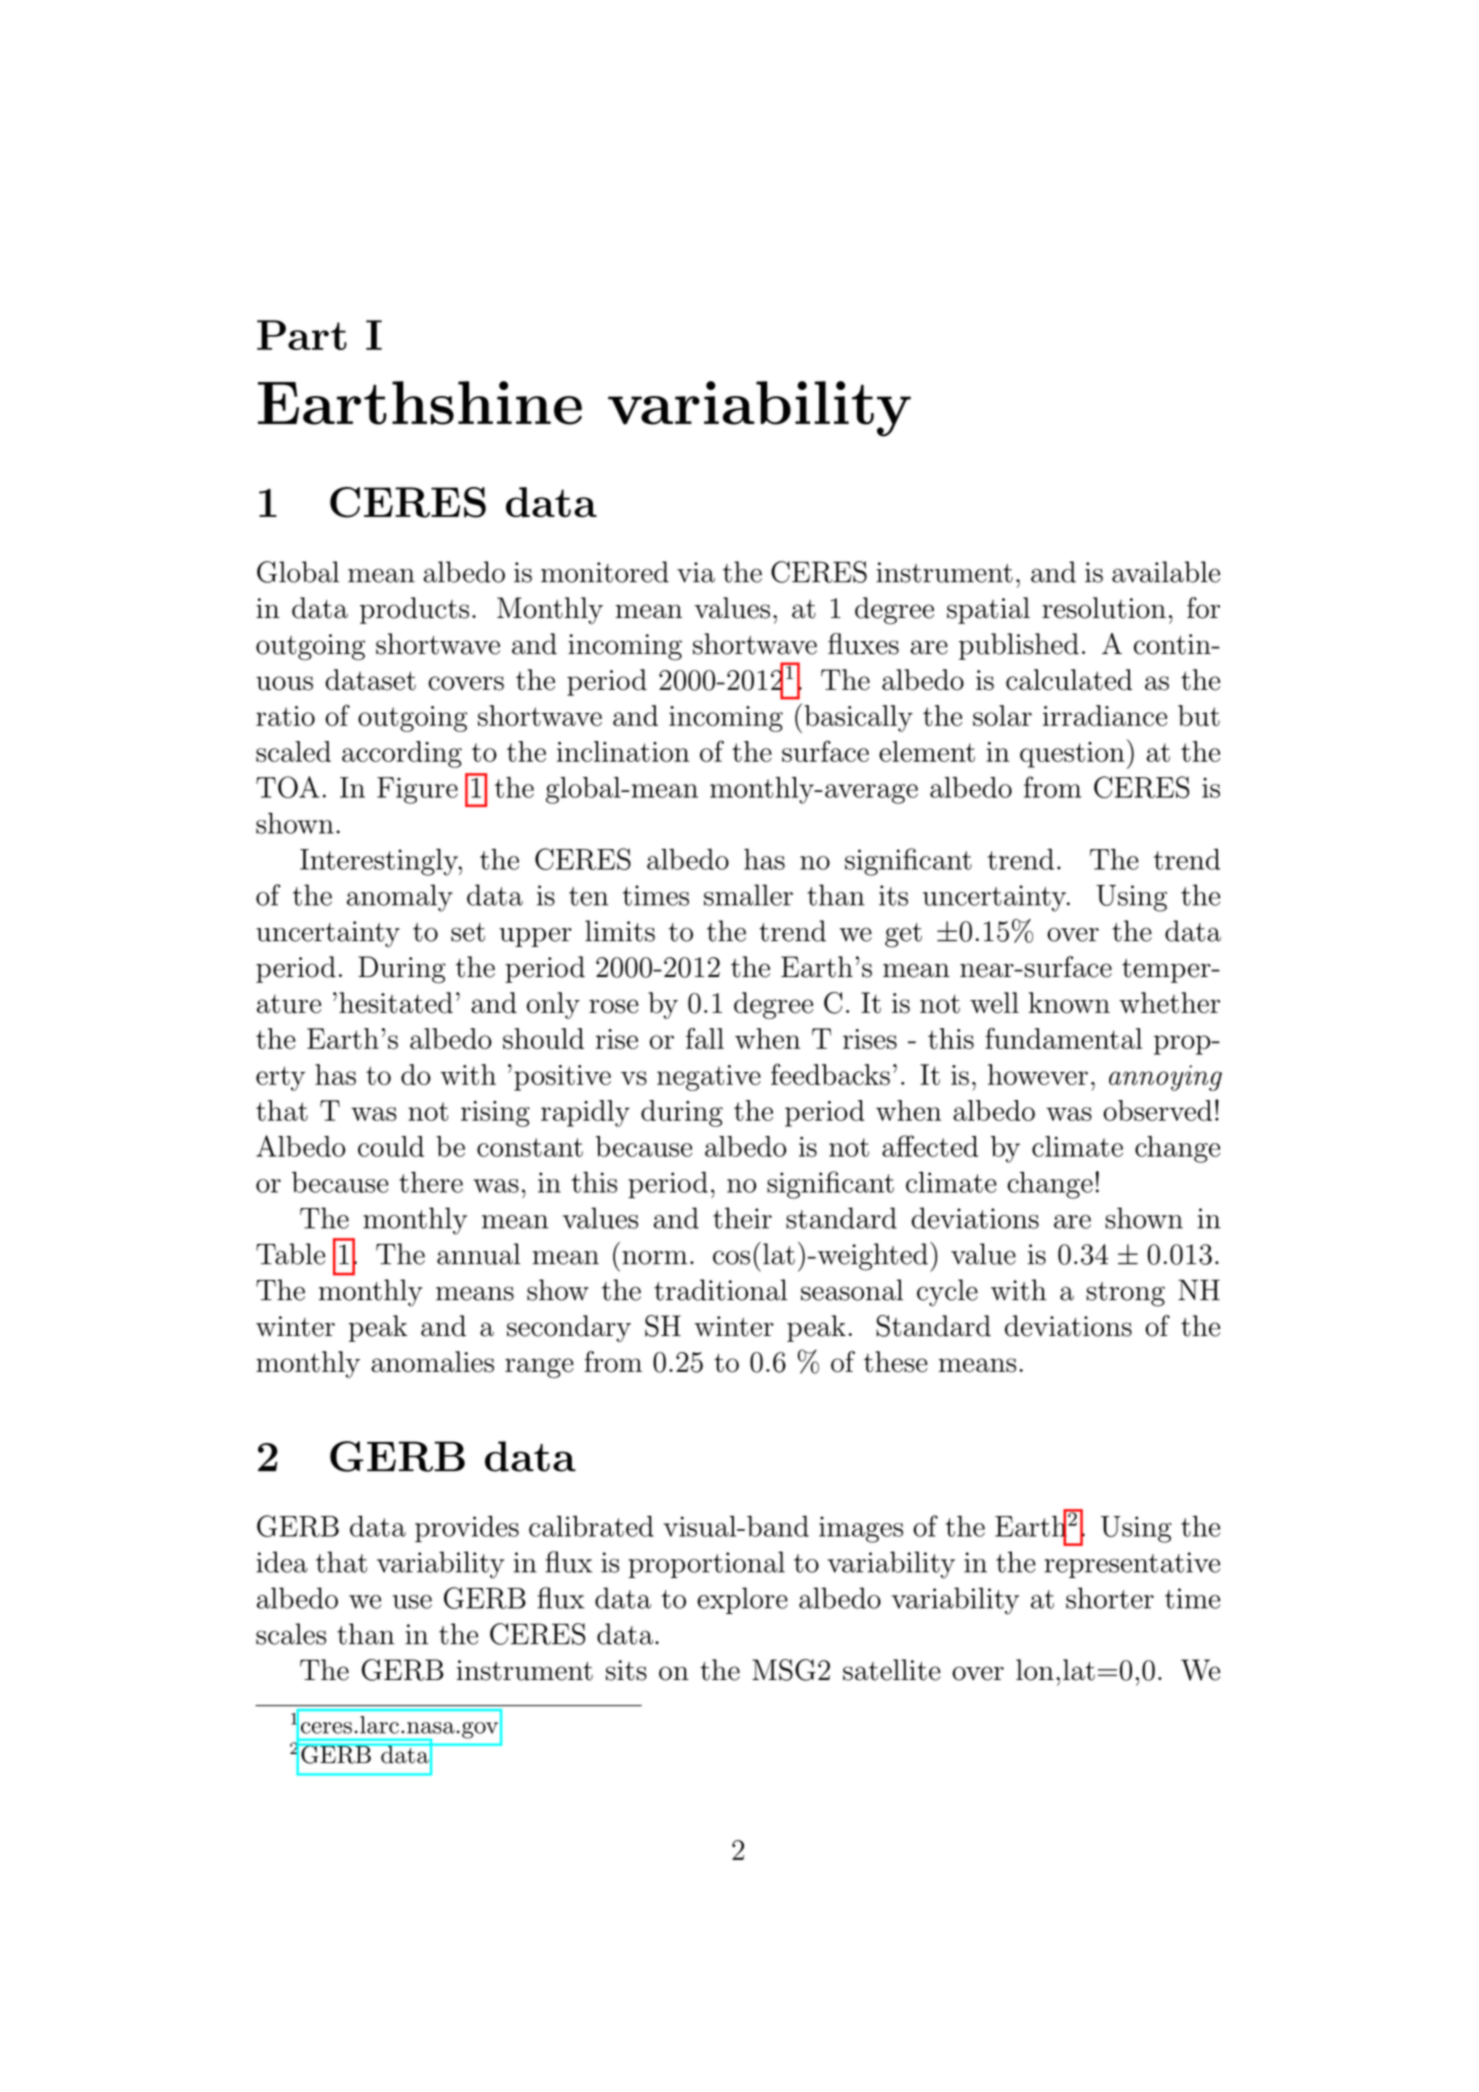 Image resolution: width=1479 pixels, height=2092 pixels. What do you see at coordinates (1069, 1003) in the page?
I see `known` at bounding box center [1069, 1003].
